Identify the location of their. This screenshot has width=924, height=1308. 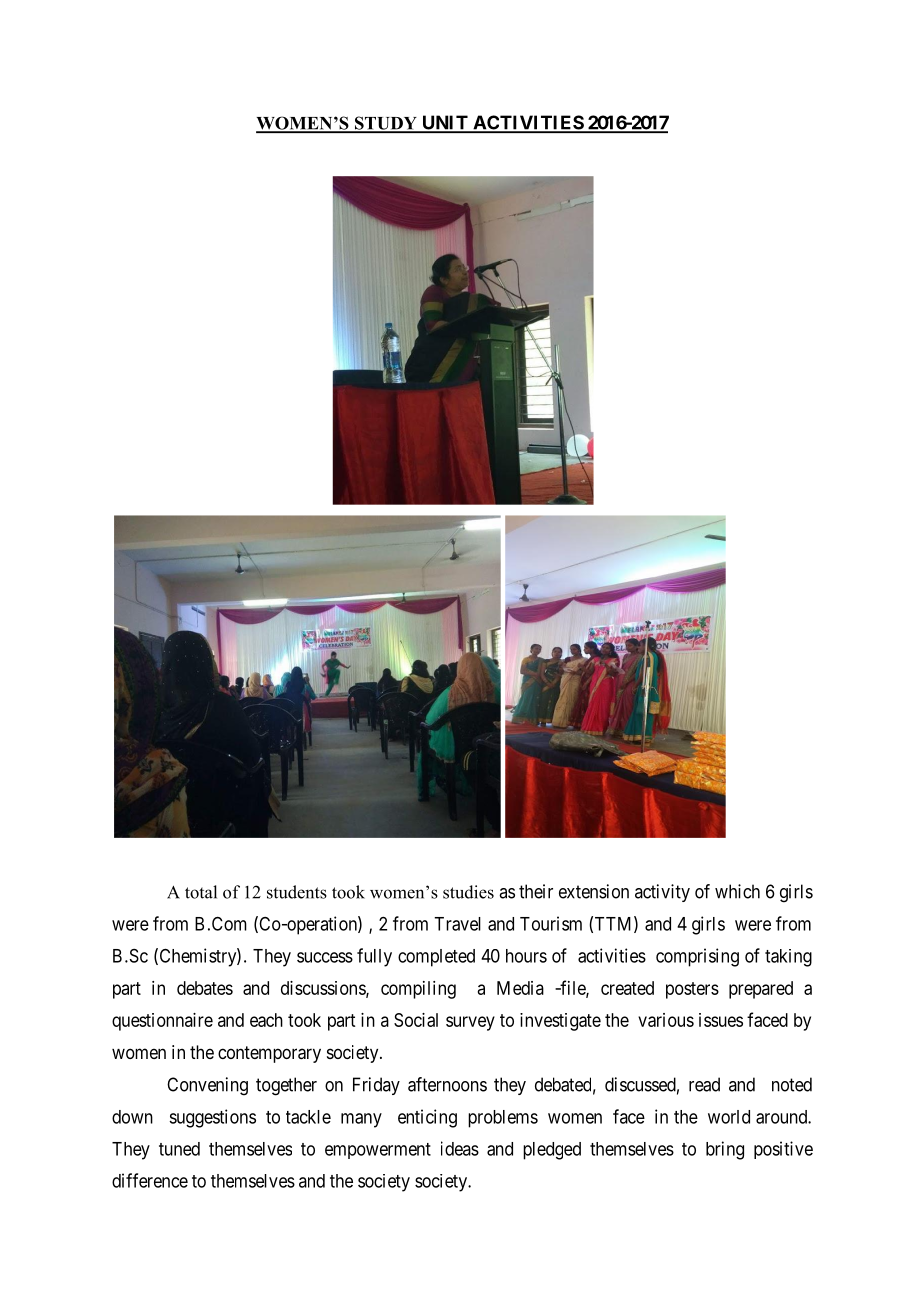
(536, 891).
